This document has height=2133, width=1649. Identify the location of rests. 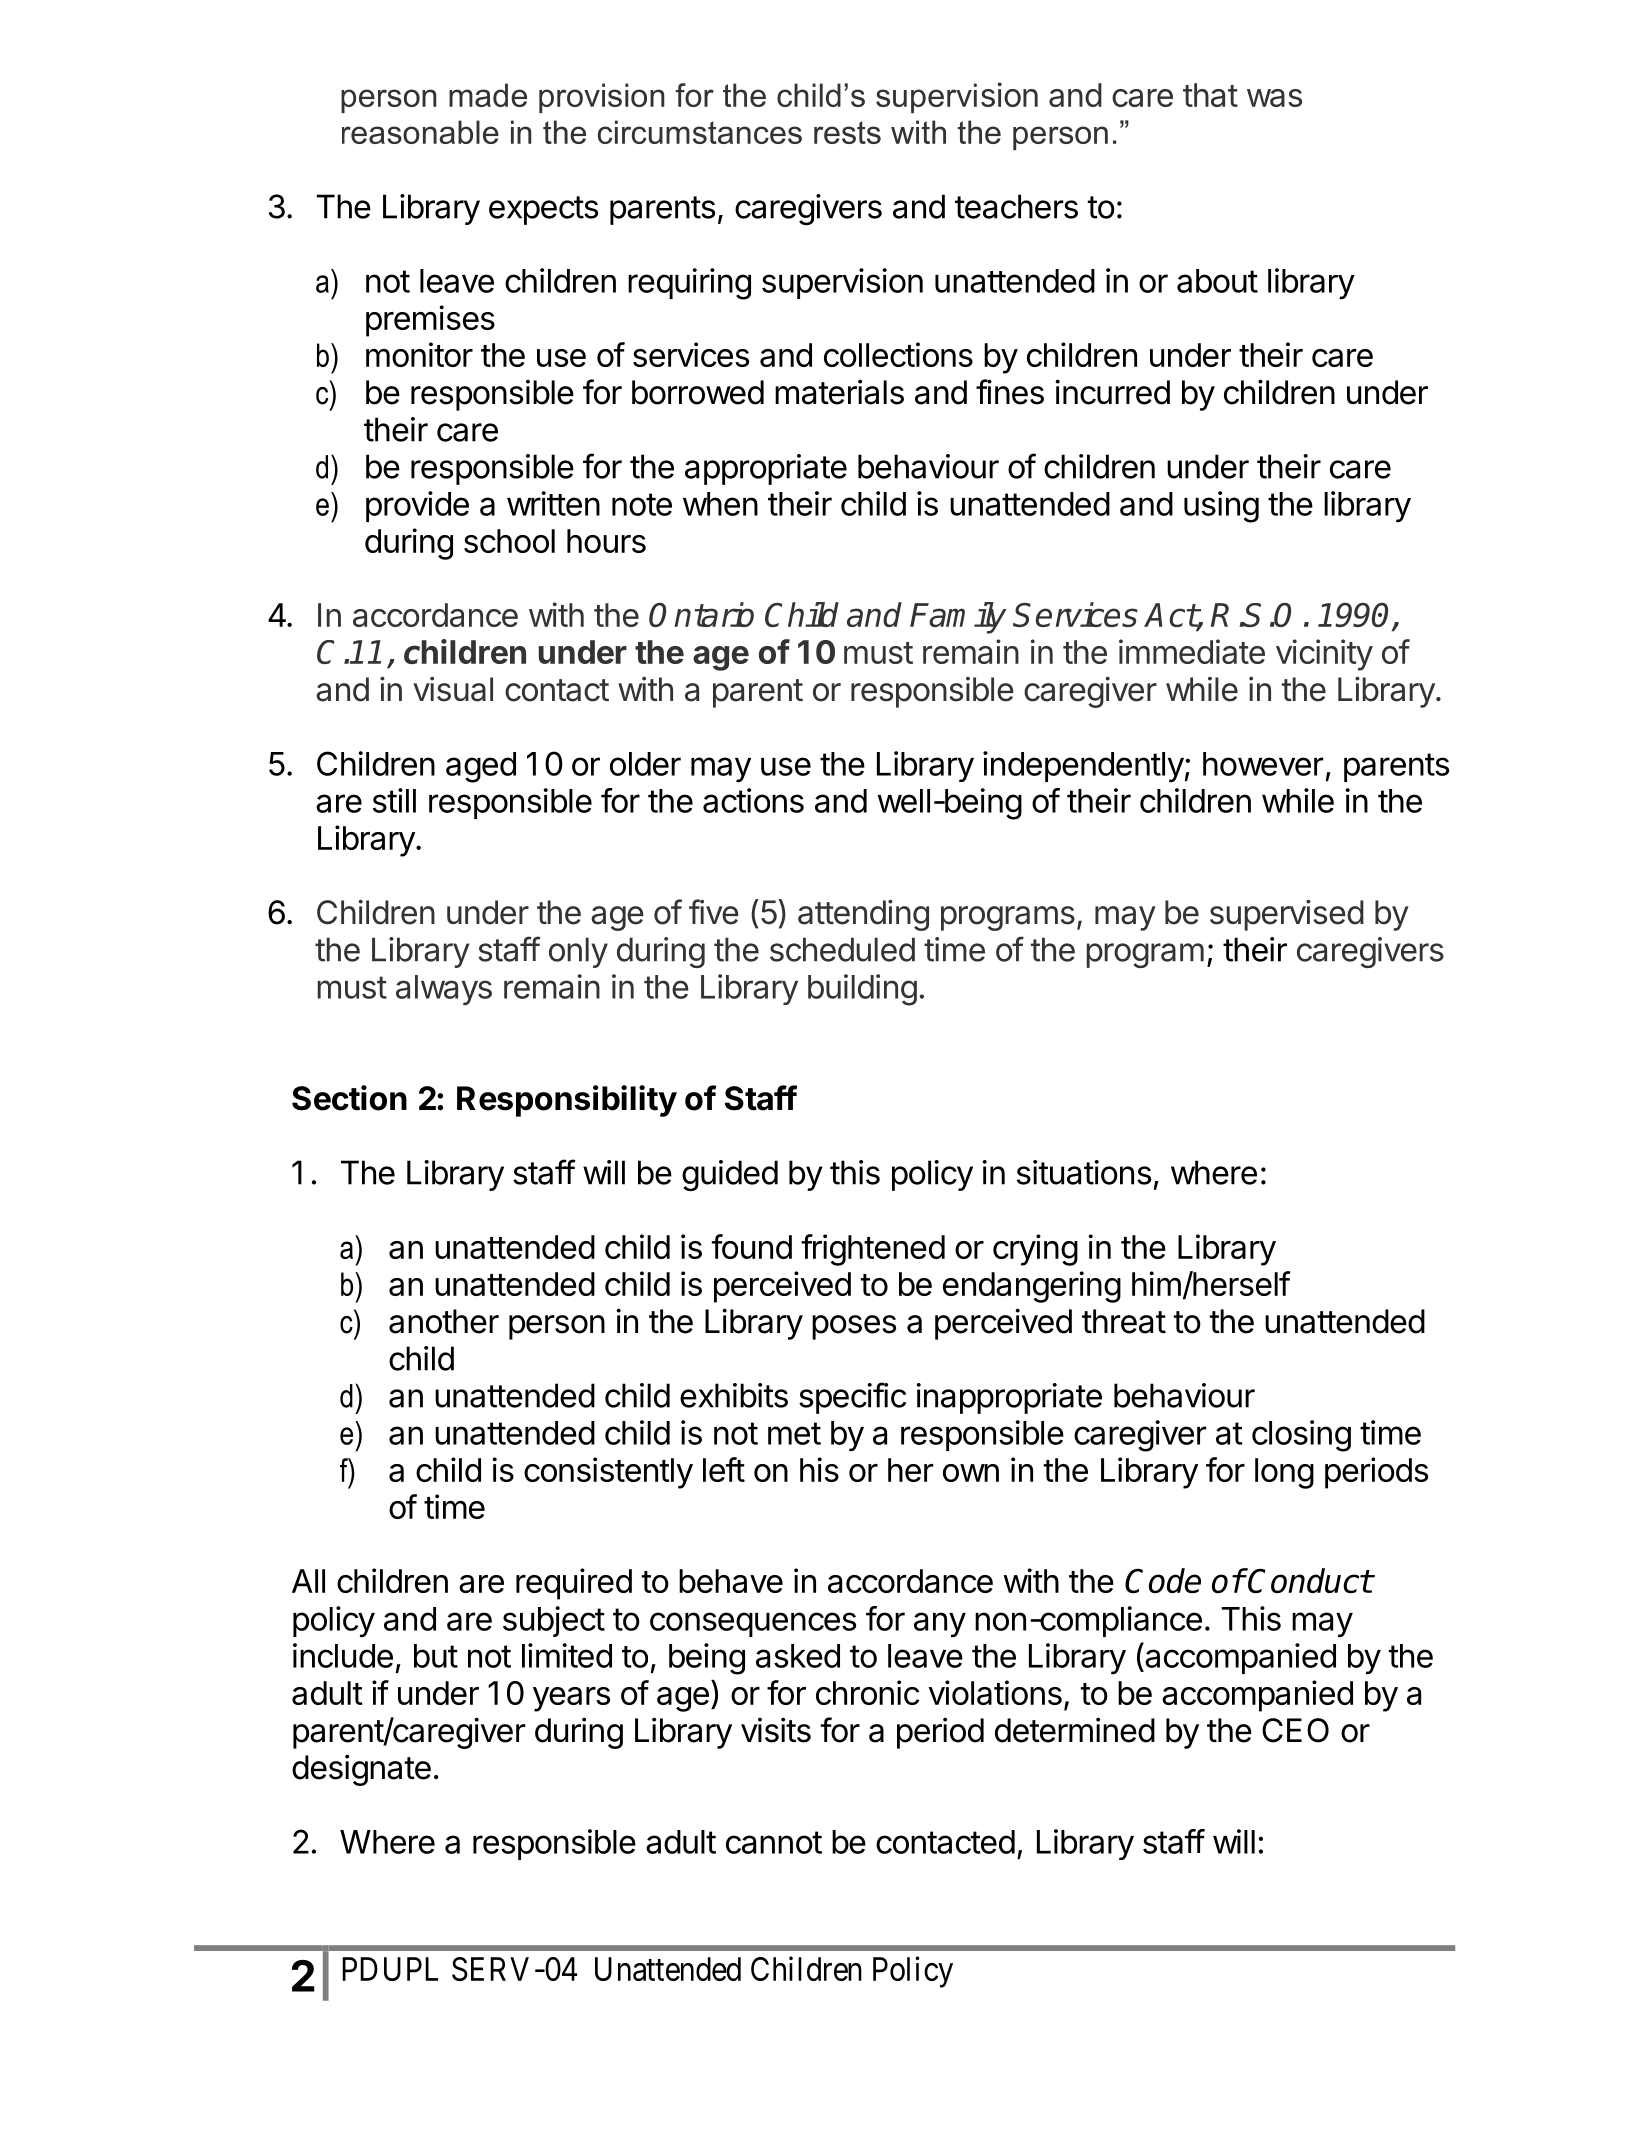
(847, 132).
